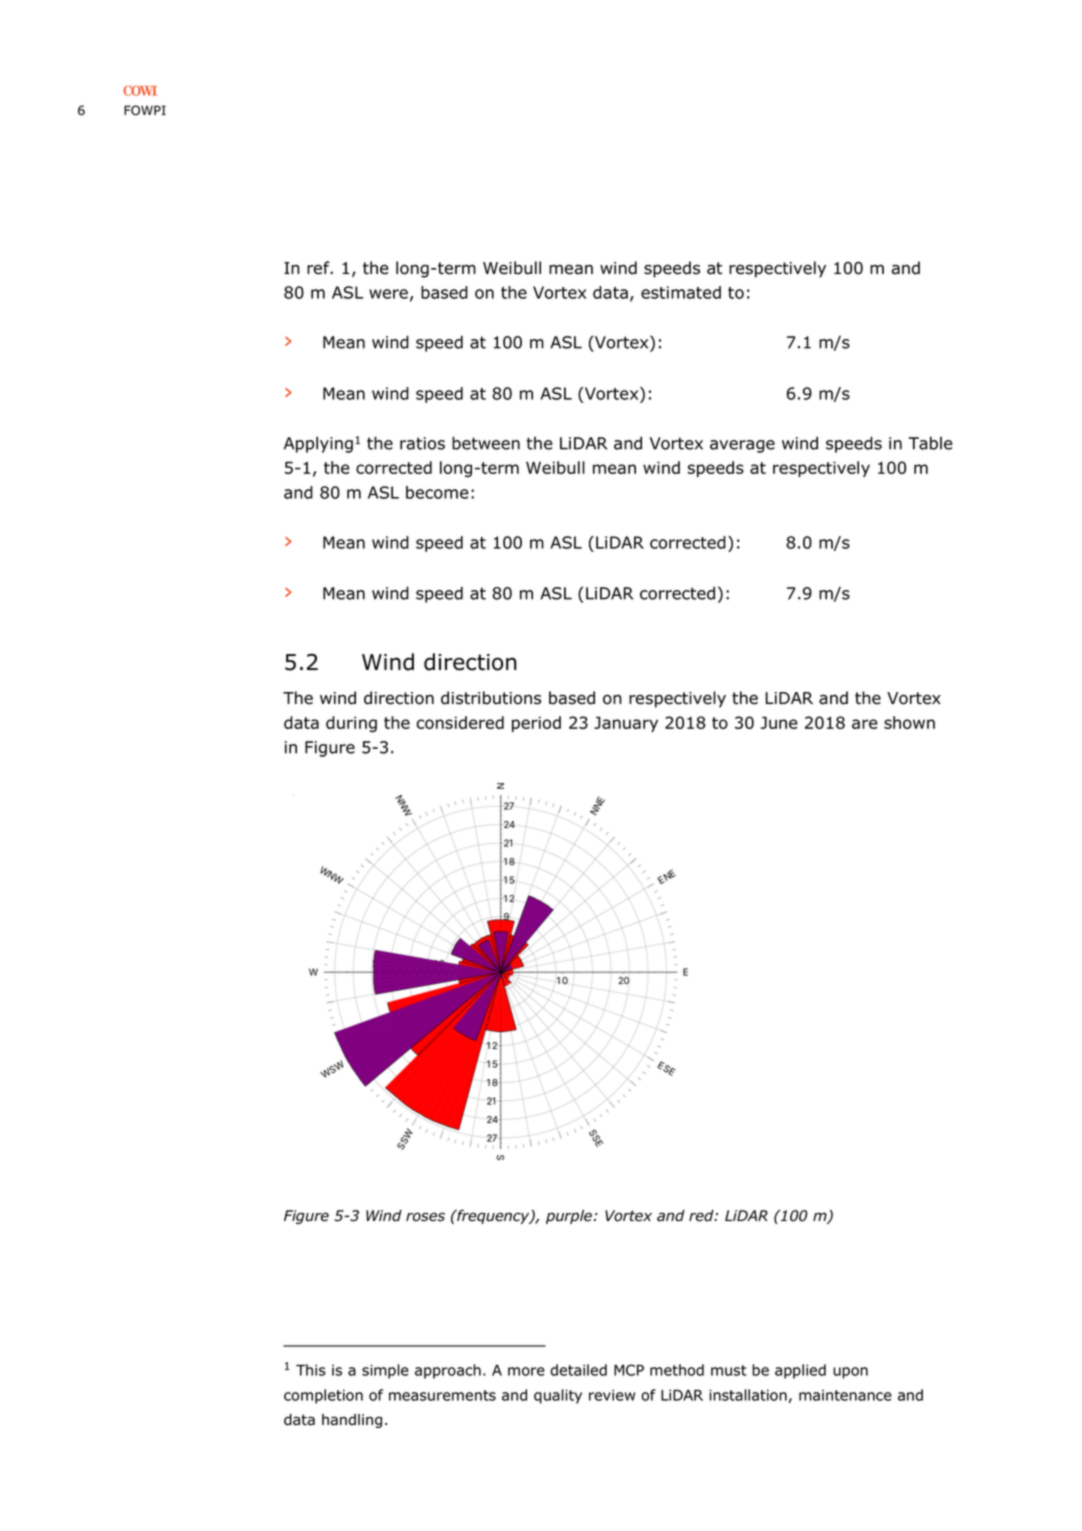  What do you see at coordinates (437, 492) in the document?
I see `become` at bounding box center [437, 492].
